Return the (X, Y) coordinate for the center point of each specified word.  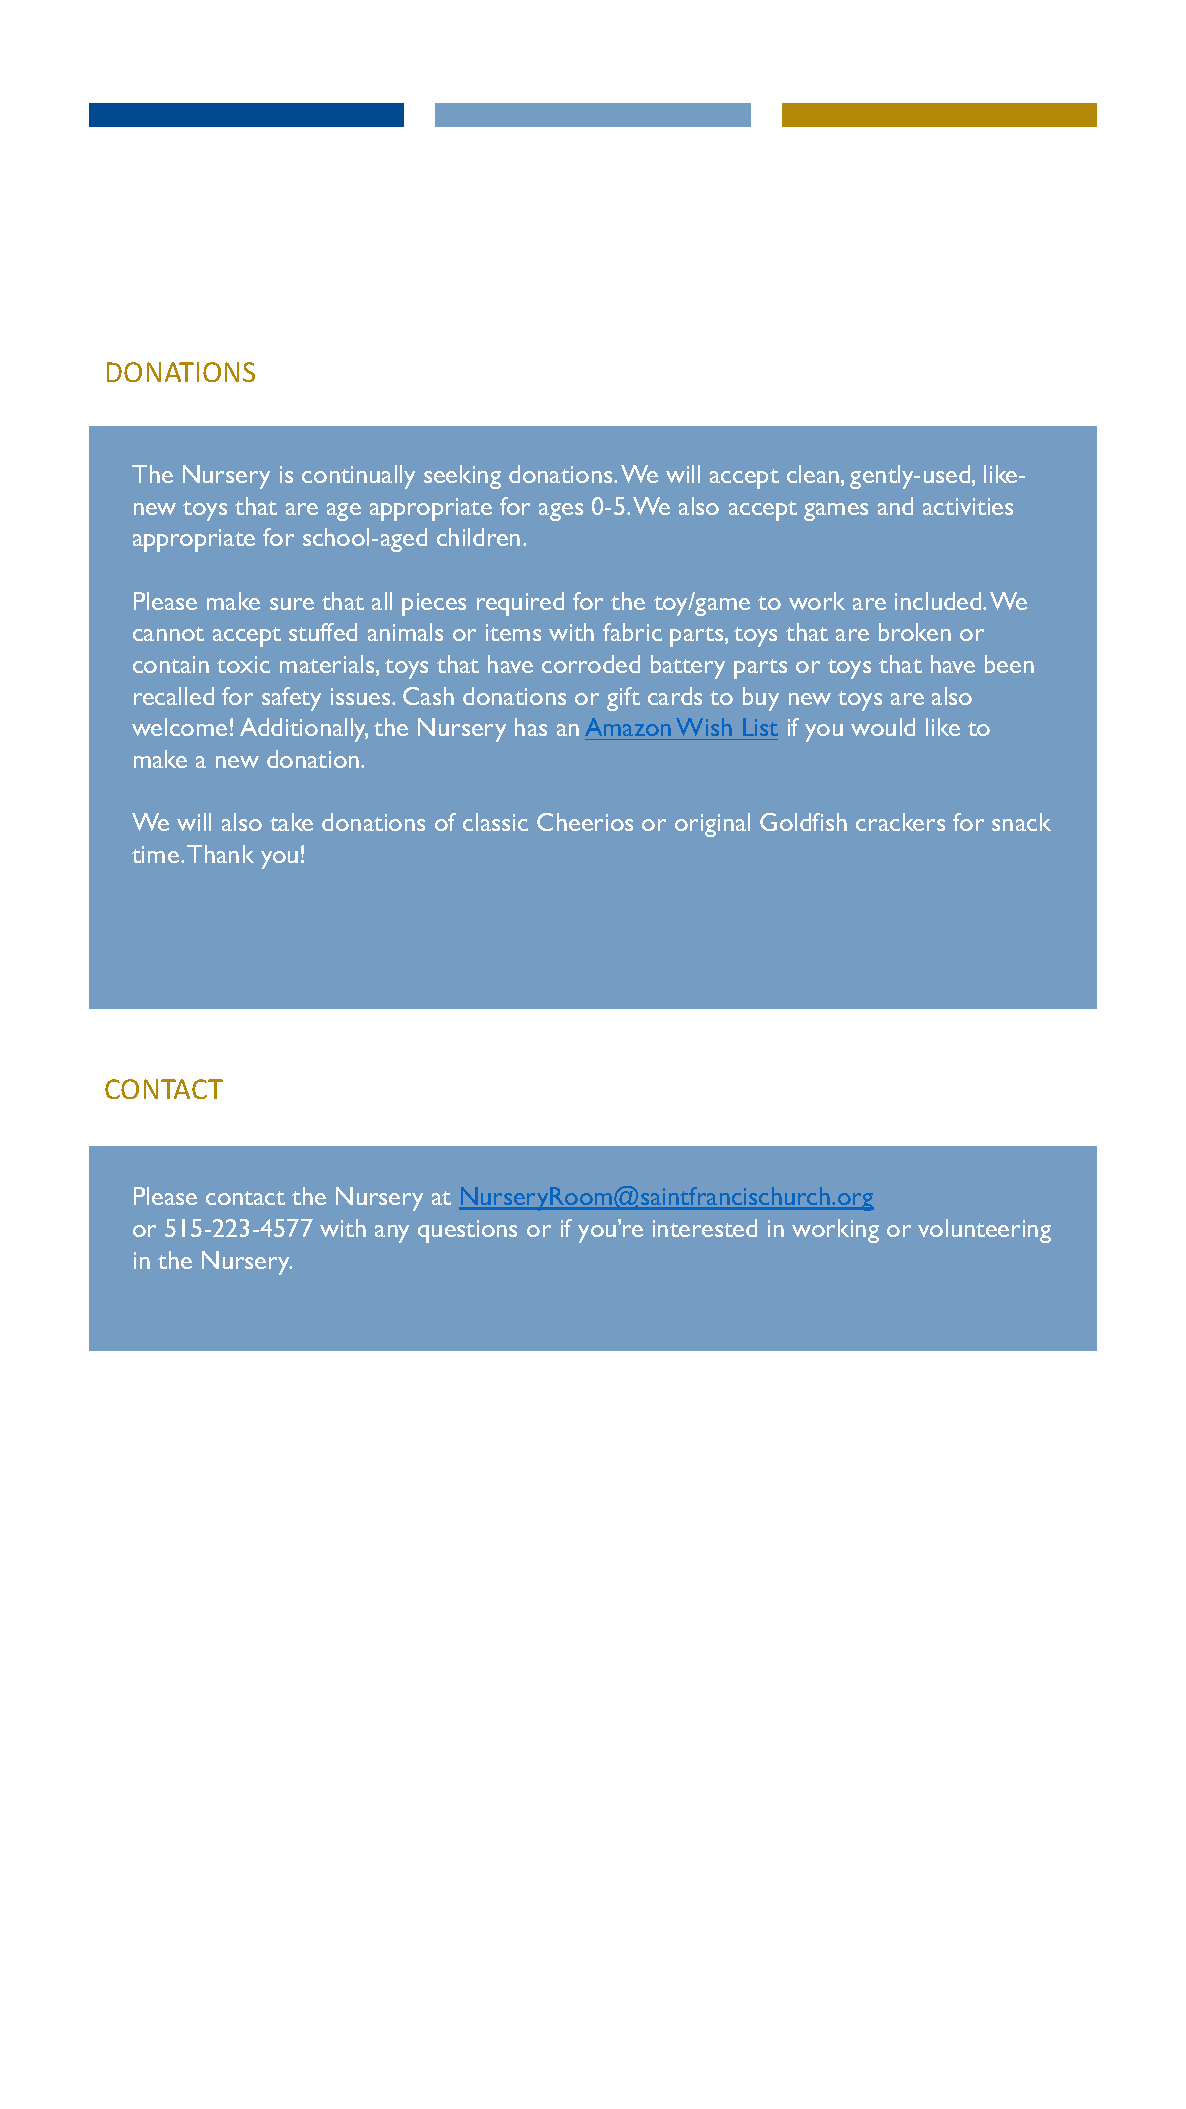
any (392, 1234)
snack (1021, 822)
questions (467, 1231)
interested (705, 1228)
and (895, 506)
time (155, 854)
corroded (591, 664)
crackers (900, 822)
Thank (220, 854)
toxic (243, 664)
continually (358, 477)
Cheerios (585, 822)
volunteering (984, 1231)
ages (561, 512)
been (1009, 664)
